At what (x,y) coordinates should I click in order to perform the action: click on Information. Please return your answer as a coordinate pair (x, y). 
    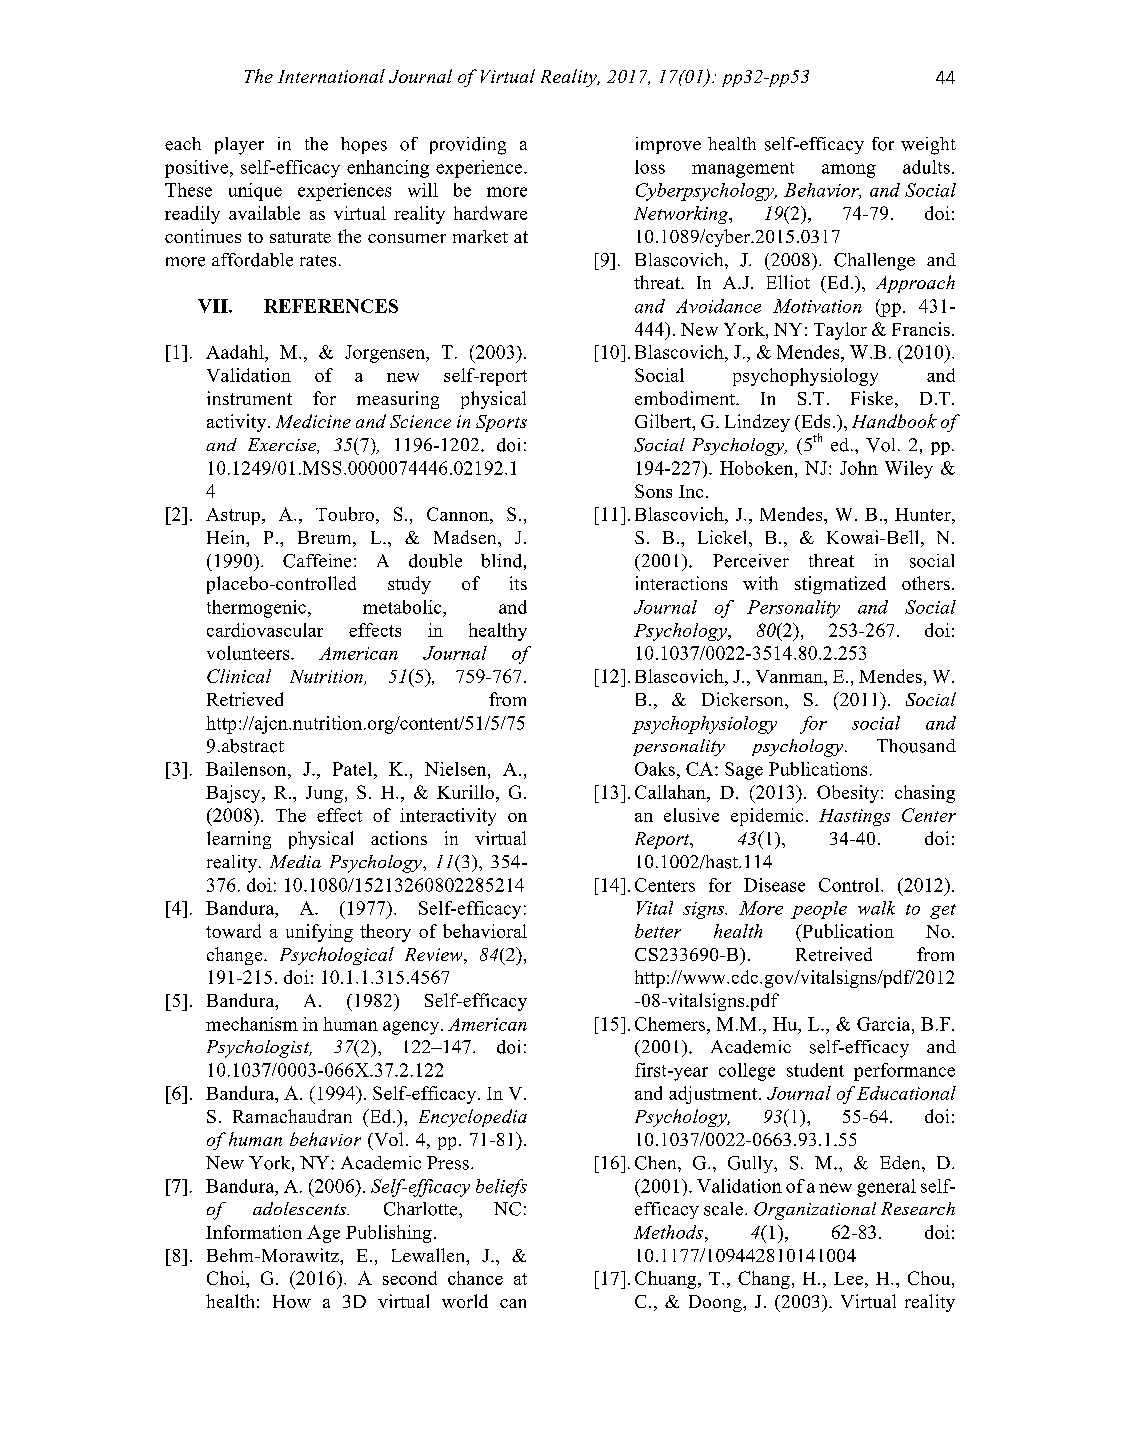
    Looking at the image, I should click on (254, 1232).
